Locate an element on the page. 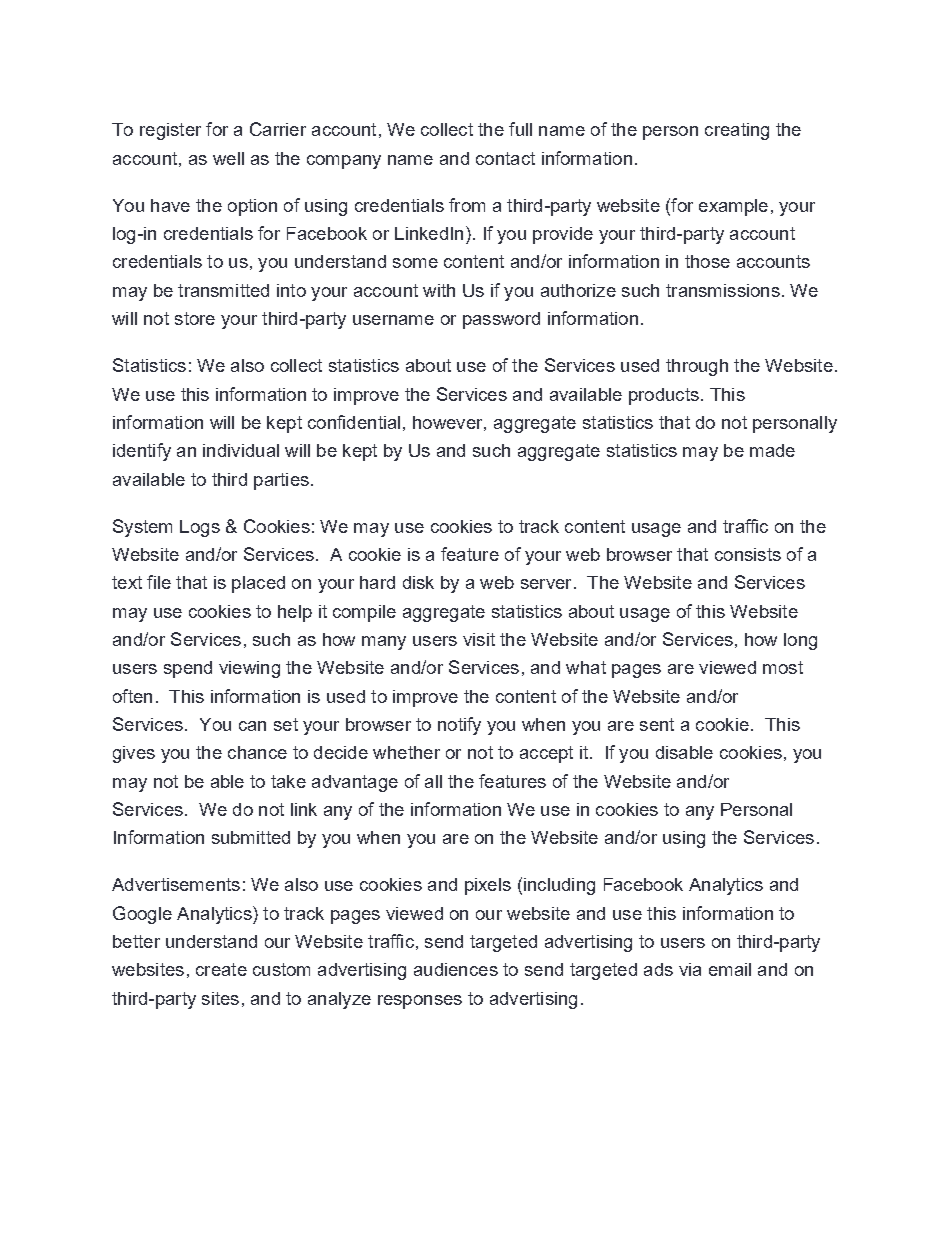 This page has height=1233, width=952. creating is located at coordinates (737, 131).
